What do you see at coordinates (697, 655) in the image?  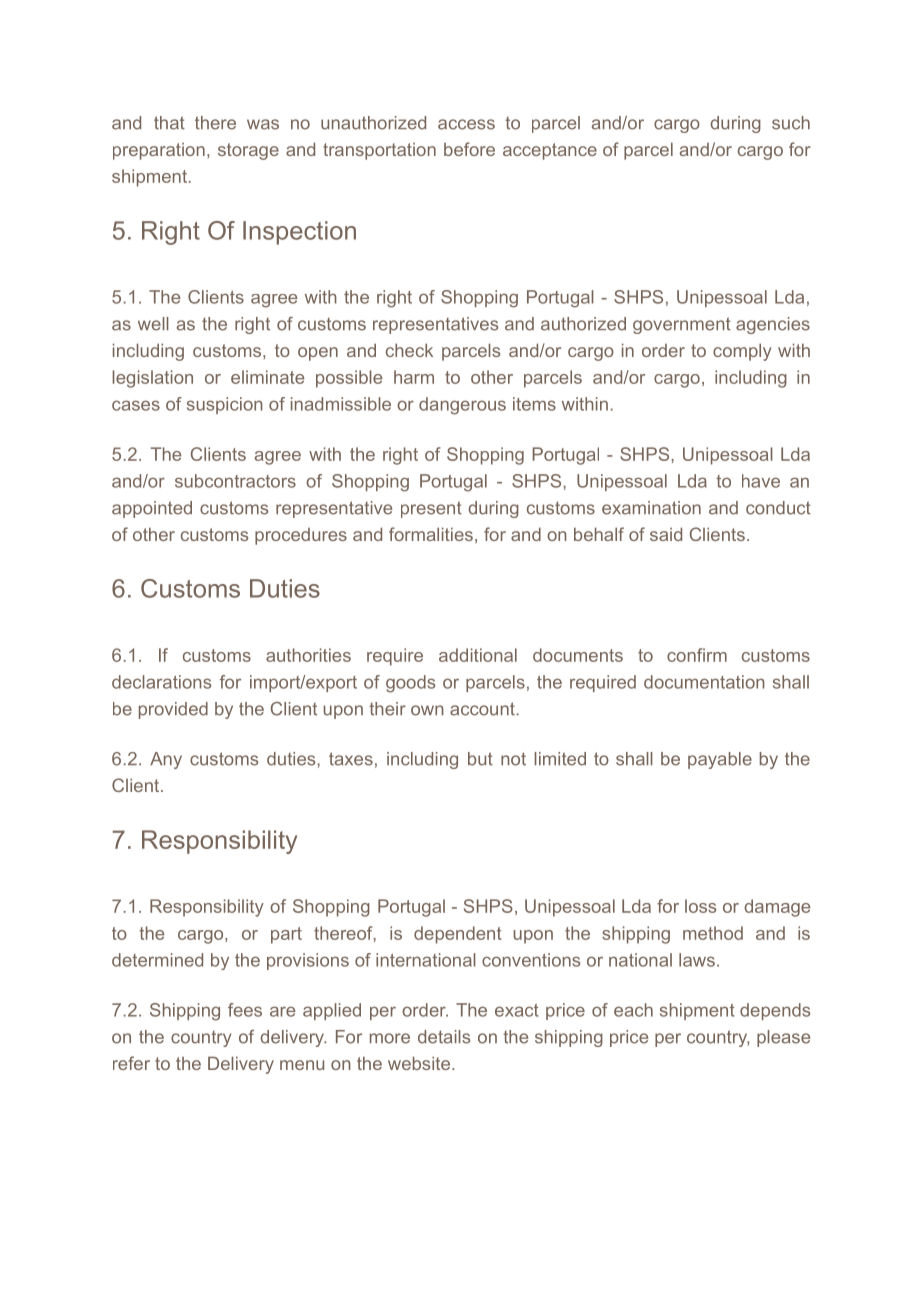 I see `confirm` at bounding box center [697, 655].
